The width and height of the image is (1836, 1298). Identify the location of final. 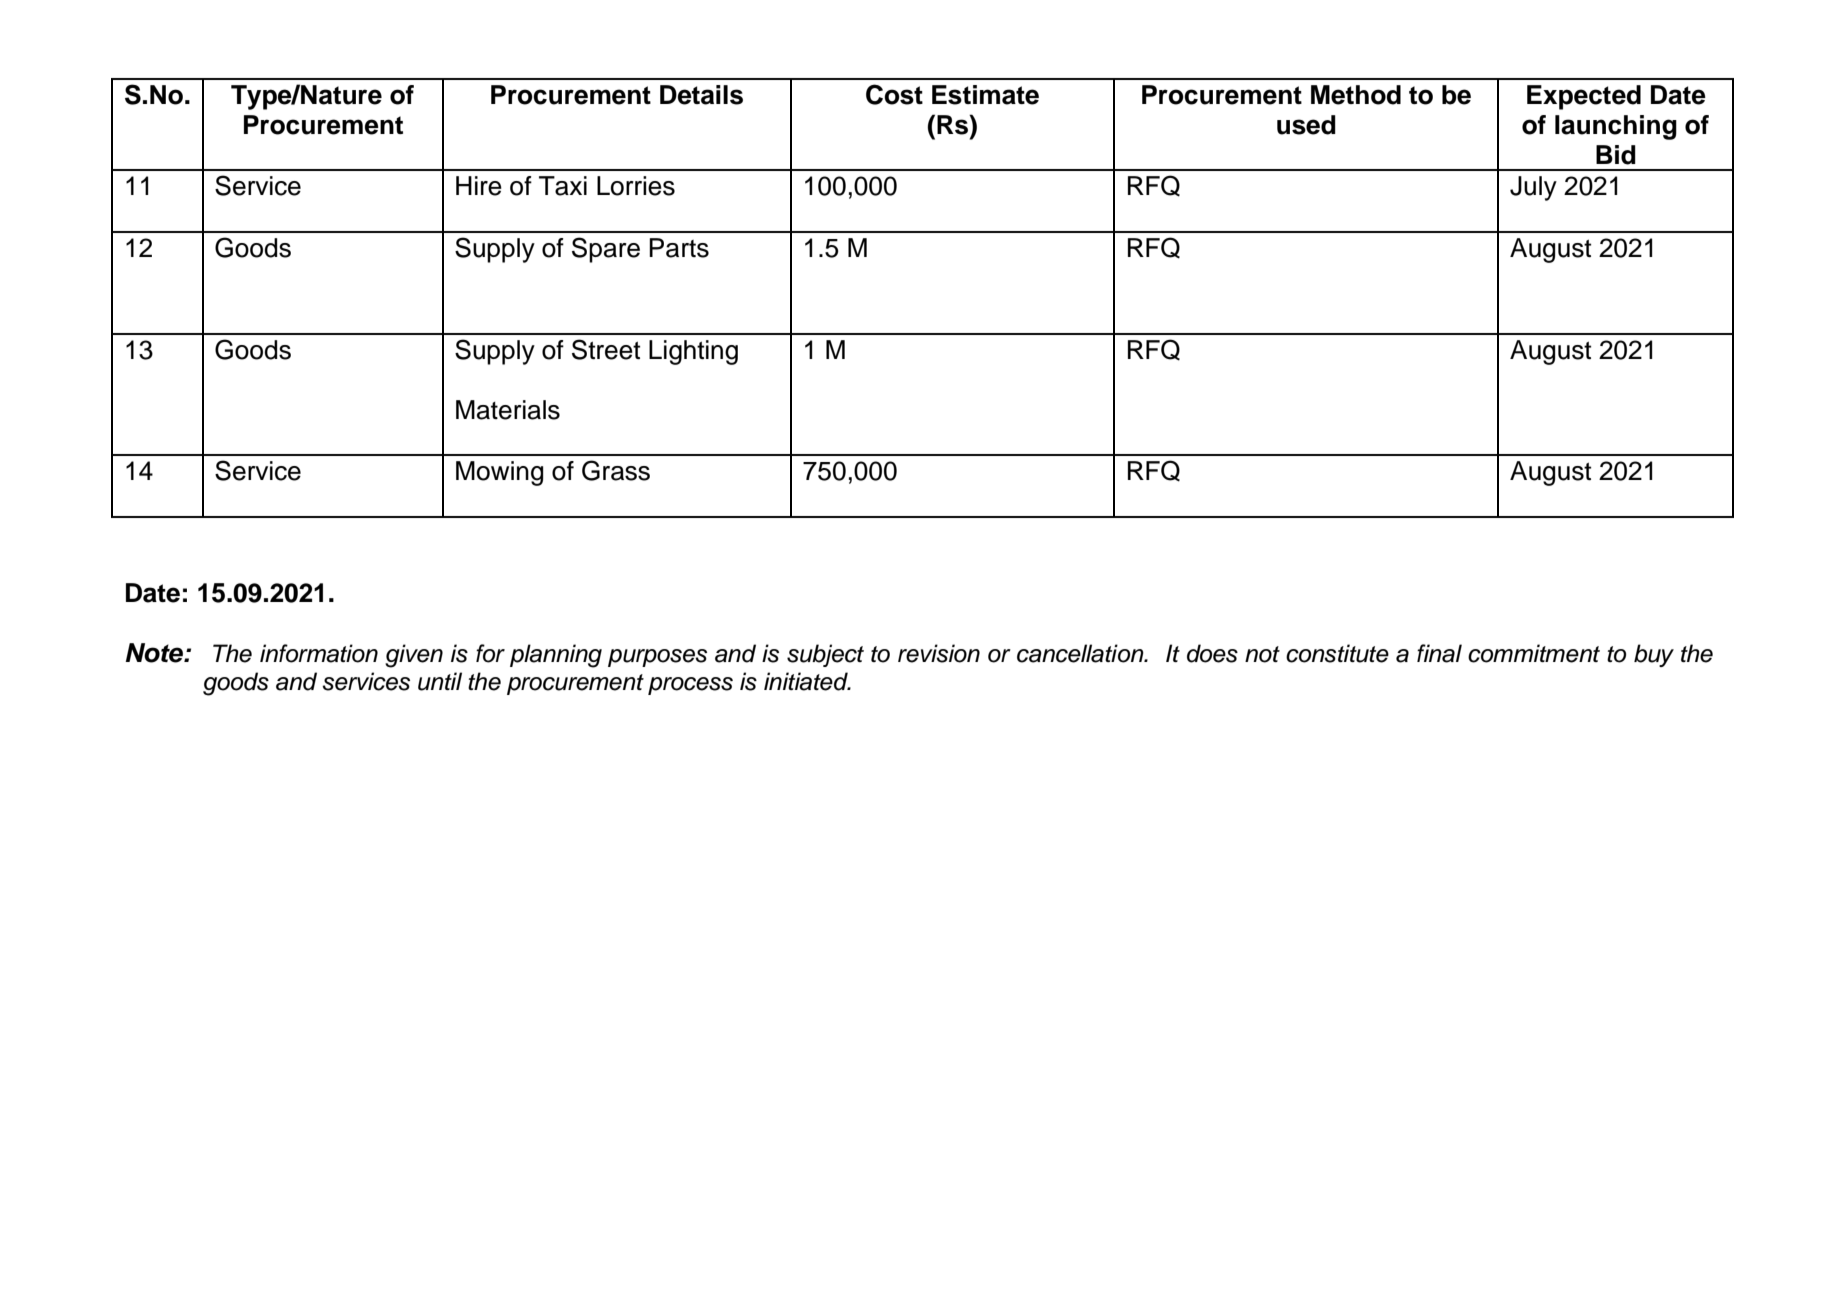
(1439, 653).
